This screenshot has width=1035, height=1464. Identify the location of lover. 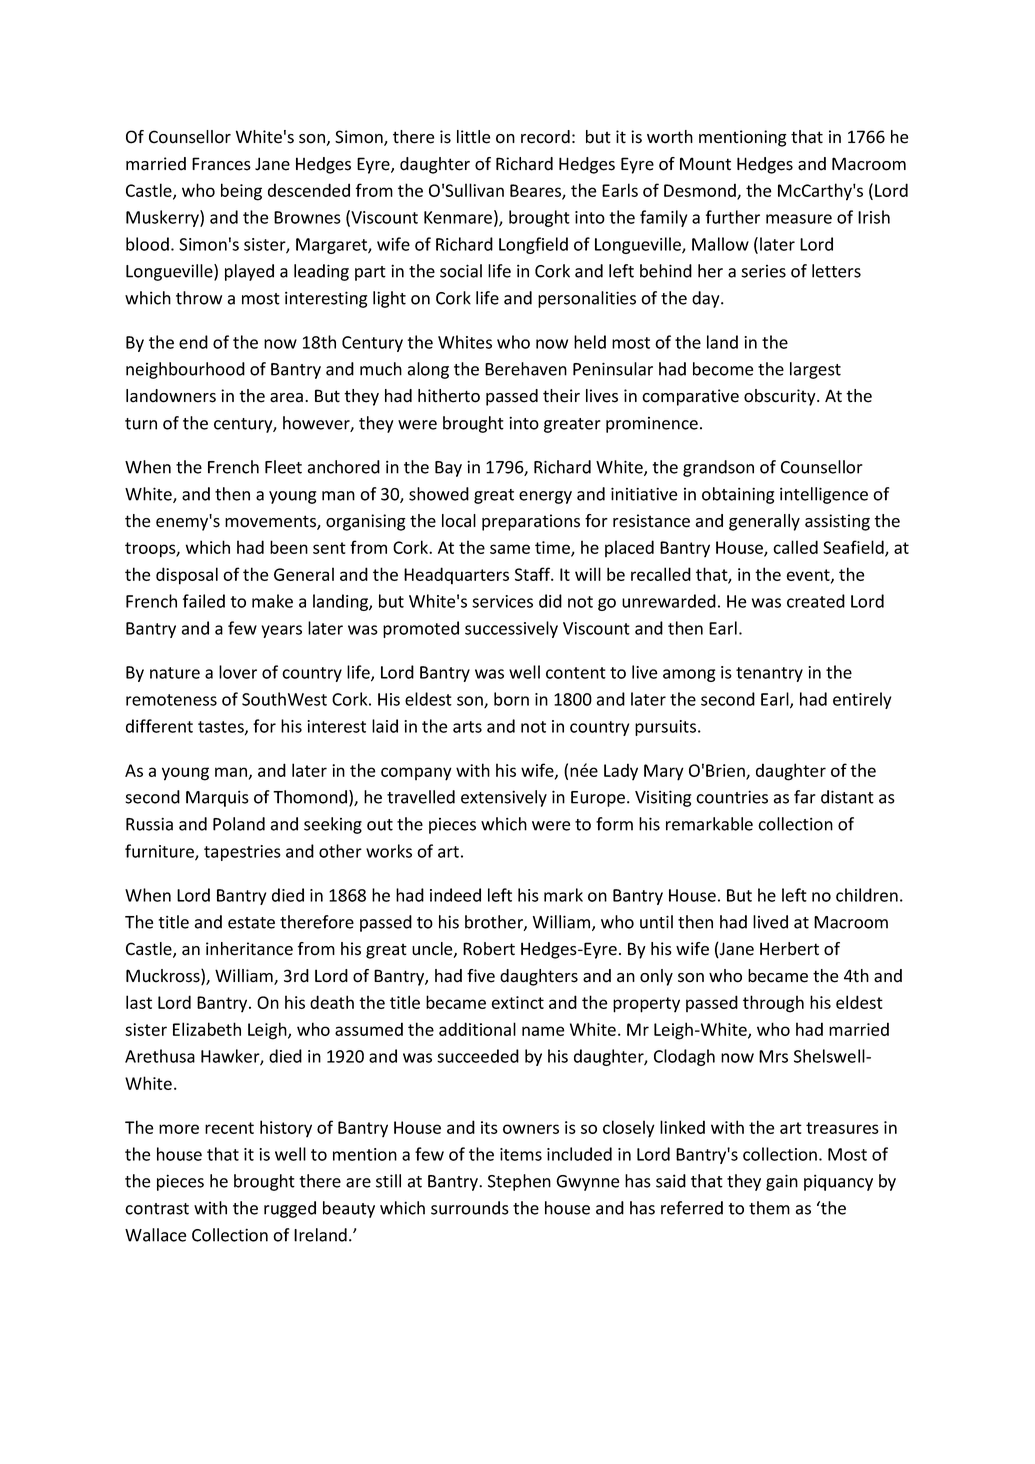
(238, 672).
